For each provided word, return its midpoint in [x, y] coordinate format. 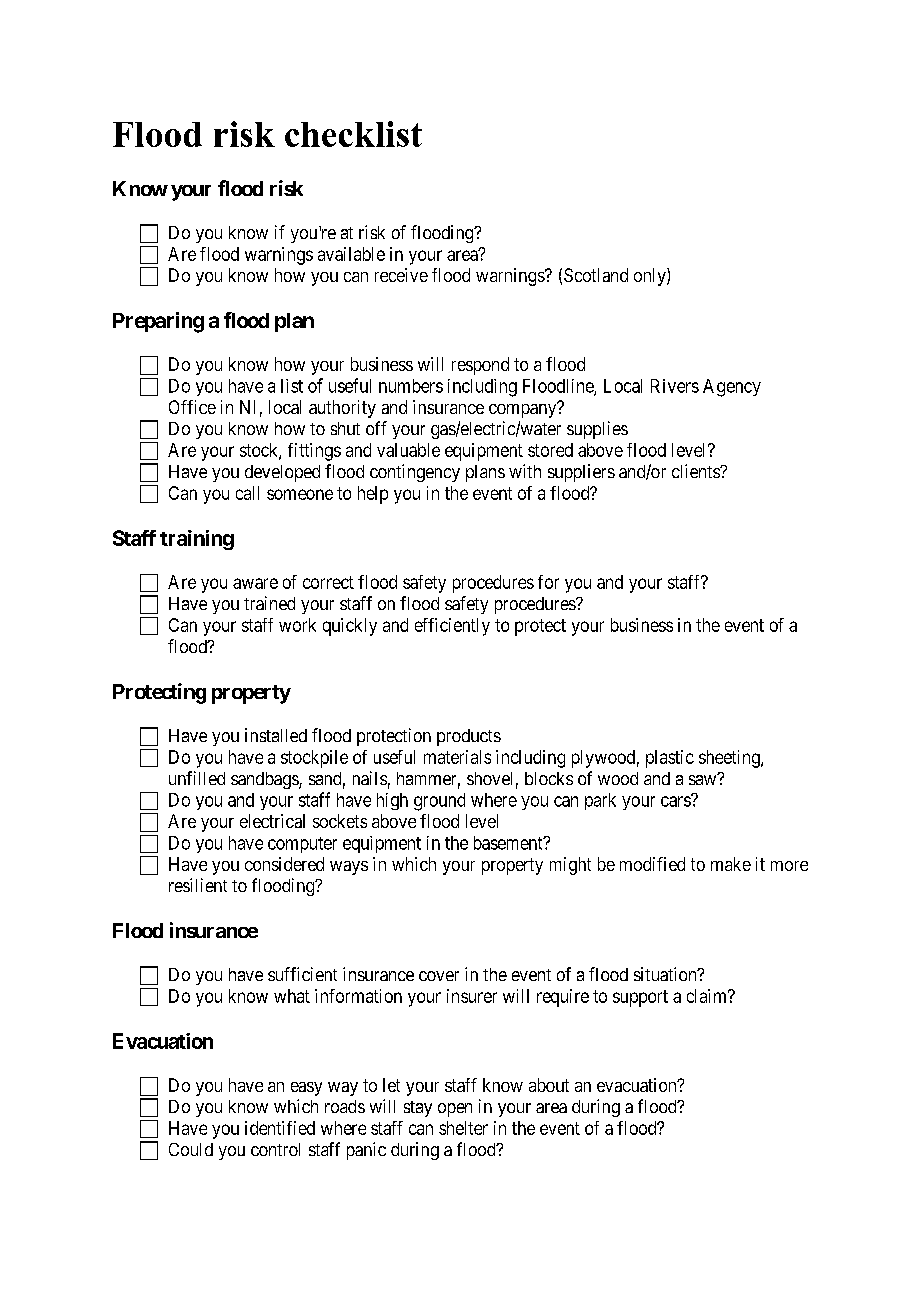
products [469, 737]
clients [696, 471]
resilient [198, 885]
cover [439, 976]
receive [401, 275]
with [525, 471]
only [651, 277]
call [247, 493]
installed [276, 735]
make [731, 864]
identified [280, 1128]
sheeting [730, 759]
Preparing [158, 322]
